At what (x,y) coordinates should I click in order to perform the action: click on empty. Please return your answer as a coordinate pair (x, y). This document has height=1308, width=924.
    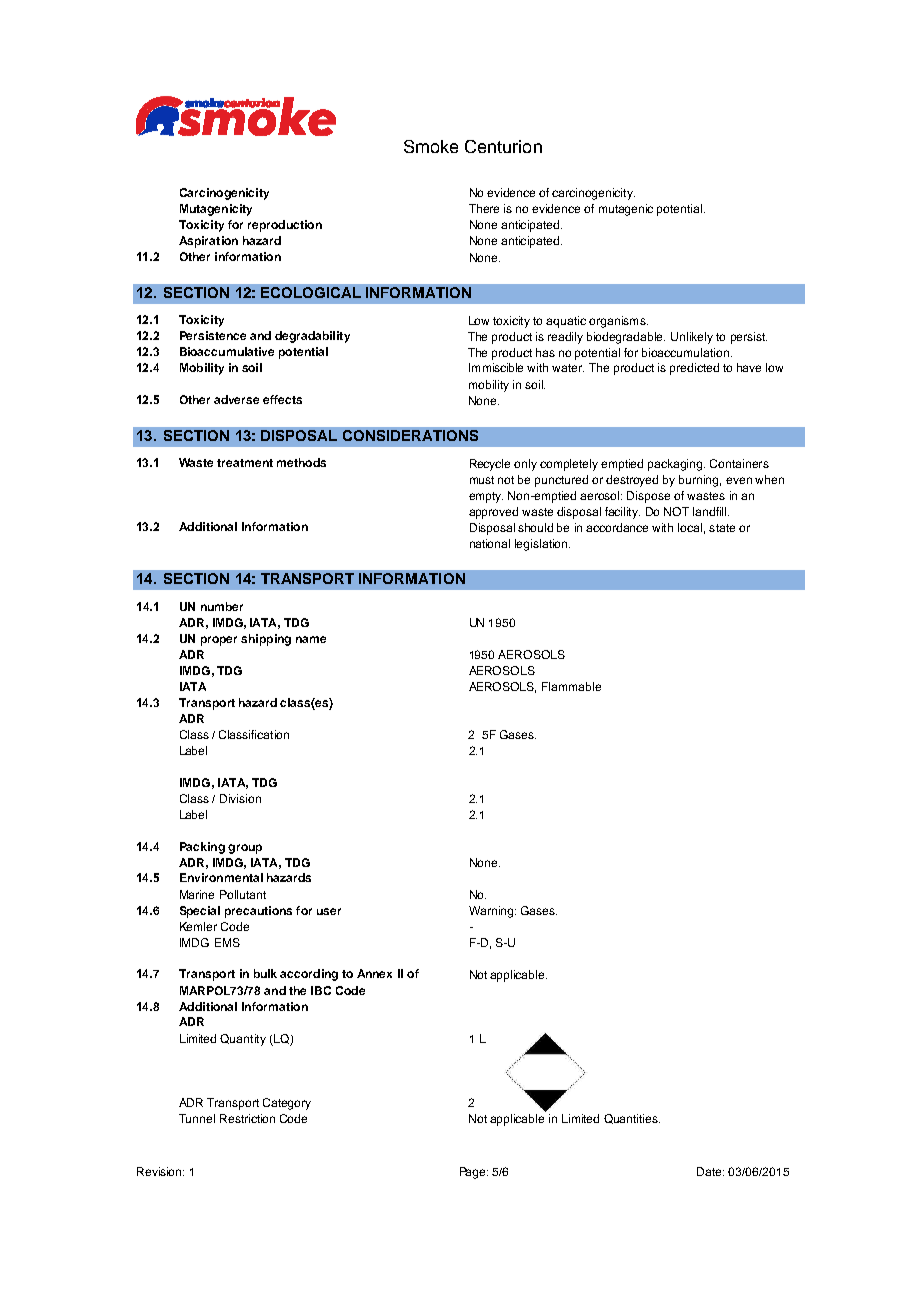
    Looking at the image, I should click on (486, 497).
